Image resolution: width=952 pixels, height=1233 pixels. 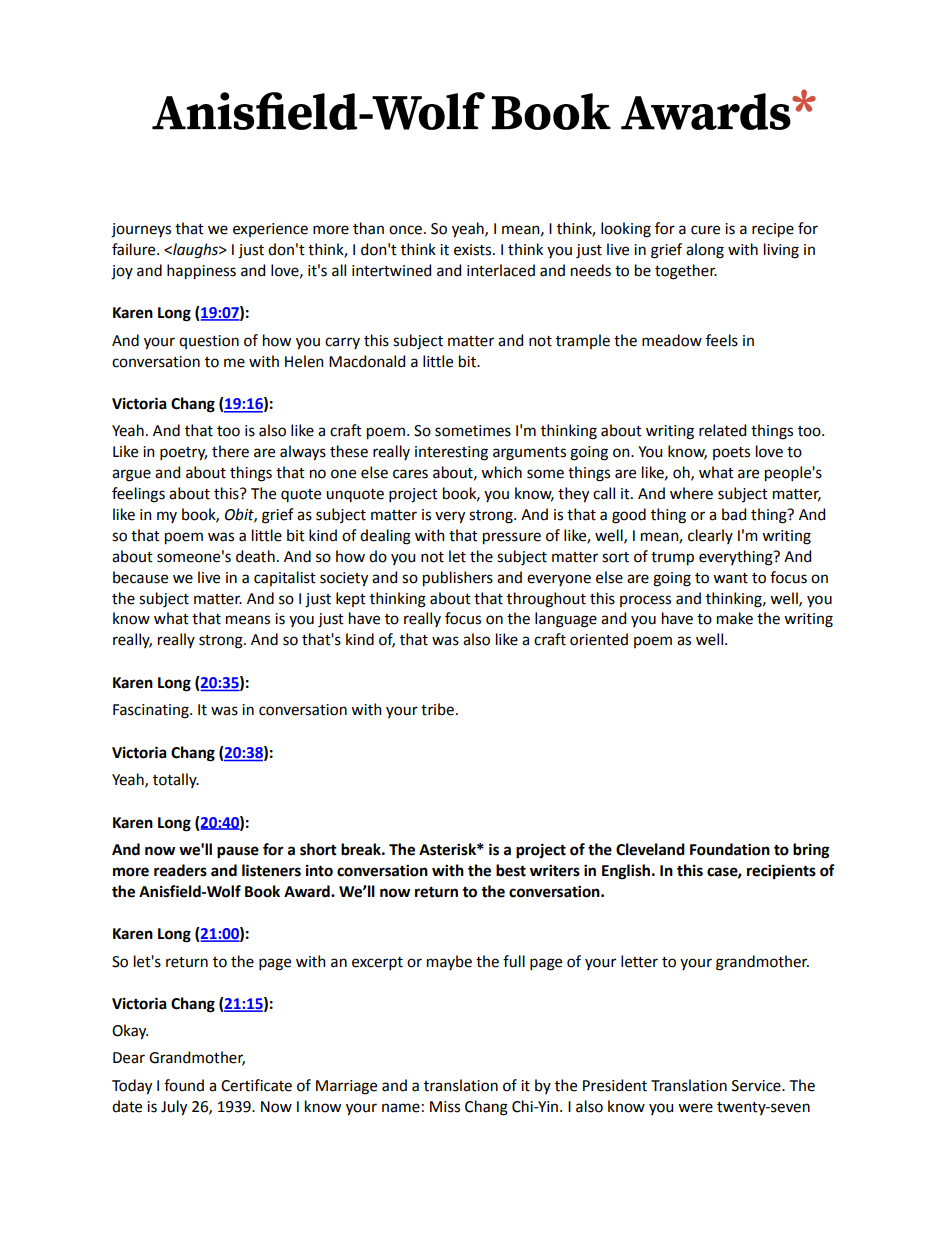 I want to click on happiness, so click(x=201, y=272).
